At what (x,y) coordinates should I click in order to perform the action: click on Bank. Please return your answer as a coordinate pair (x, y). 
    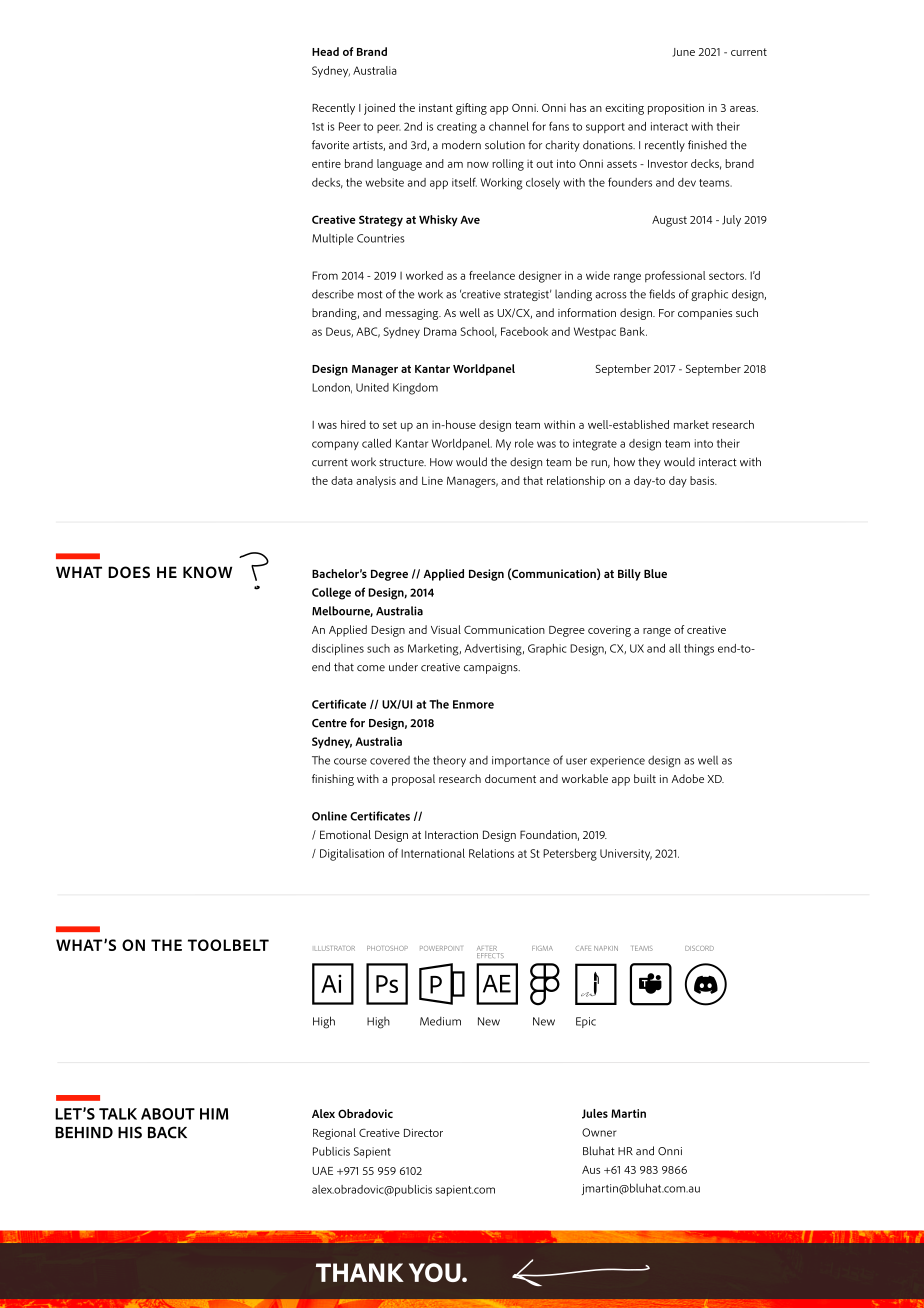
    Looking at the image, I should click on (633, 331).
